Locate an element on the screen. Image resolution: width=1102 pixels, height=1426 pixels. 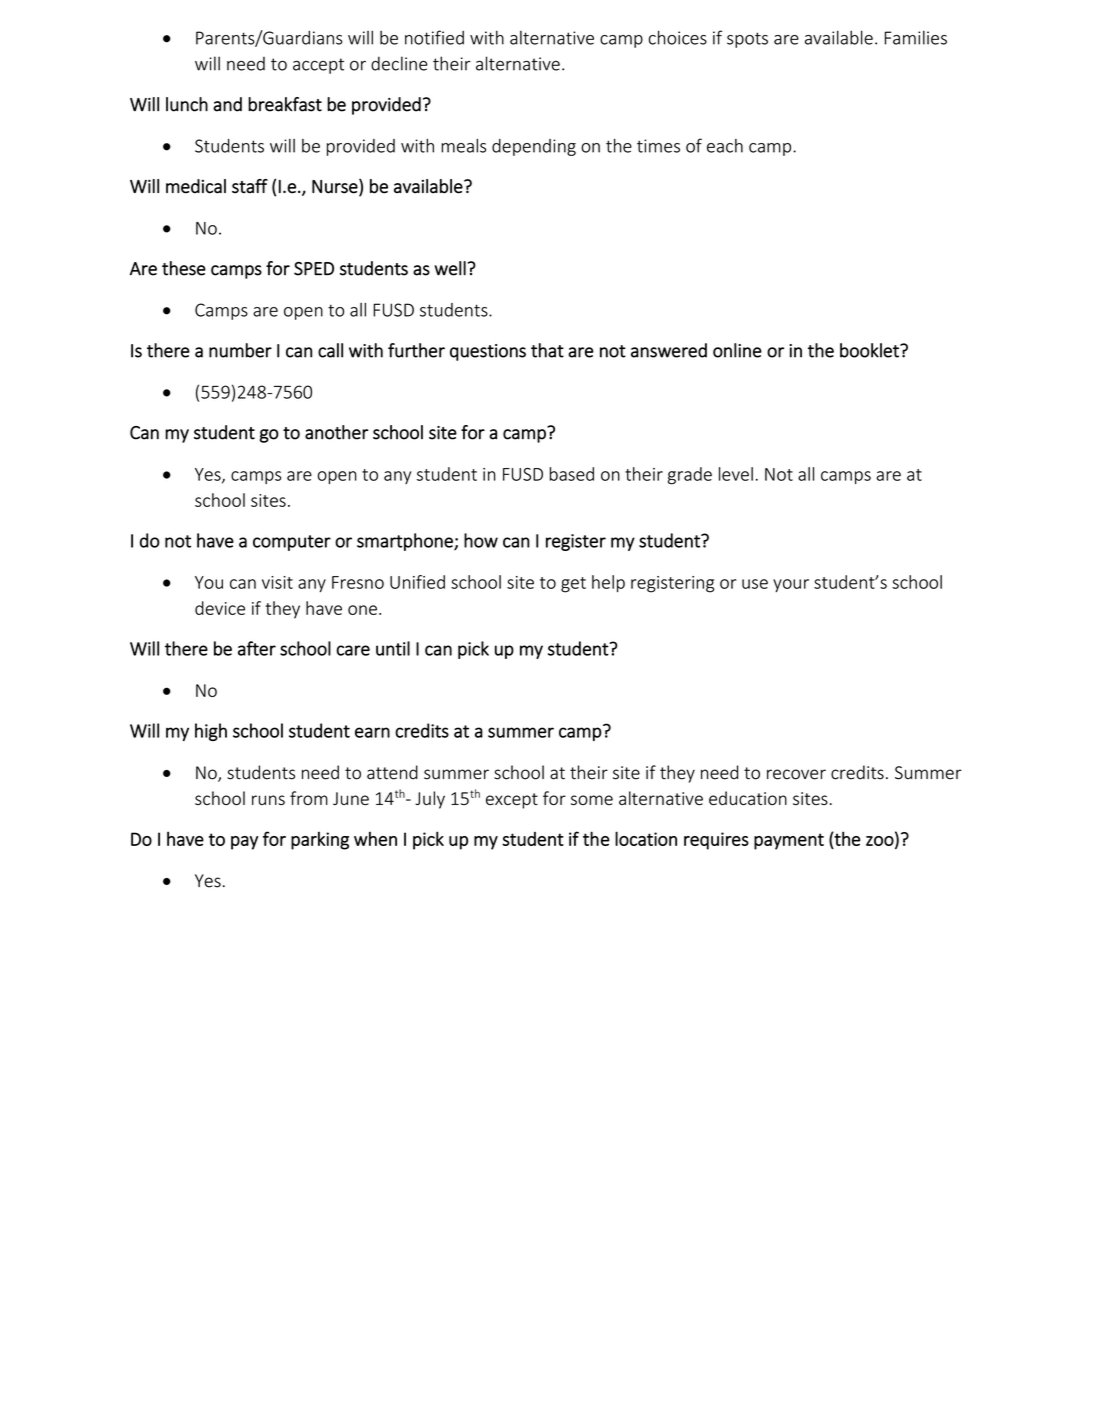
except is located at coordinates (512, 801).
